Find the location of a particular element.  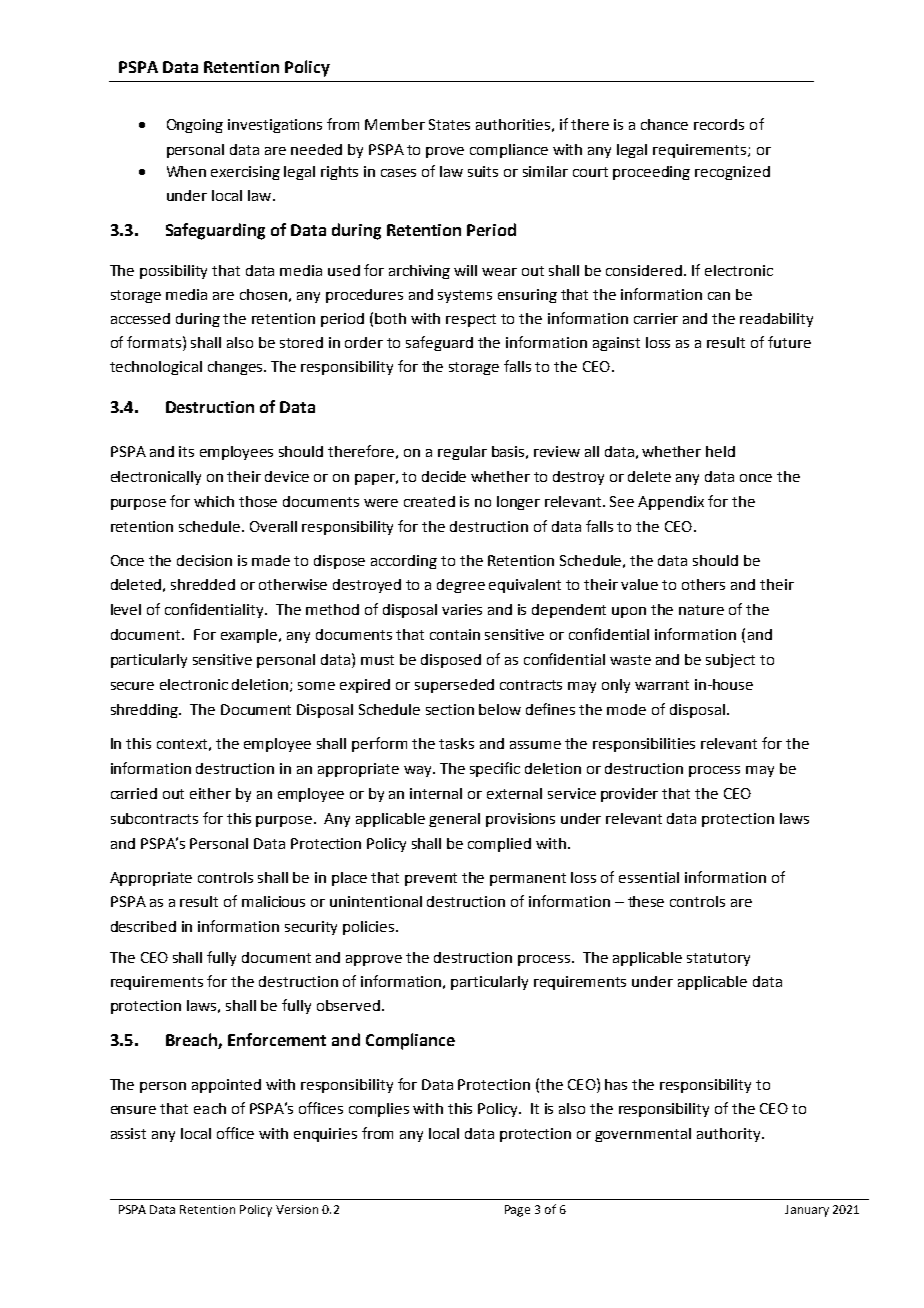

Page is located at coordinates (517, 1211).
